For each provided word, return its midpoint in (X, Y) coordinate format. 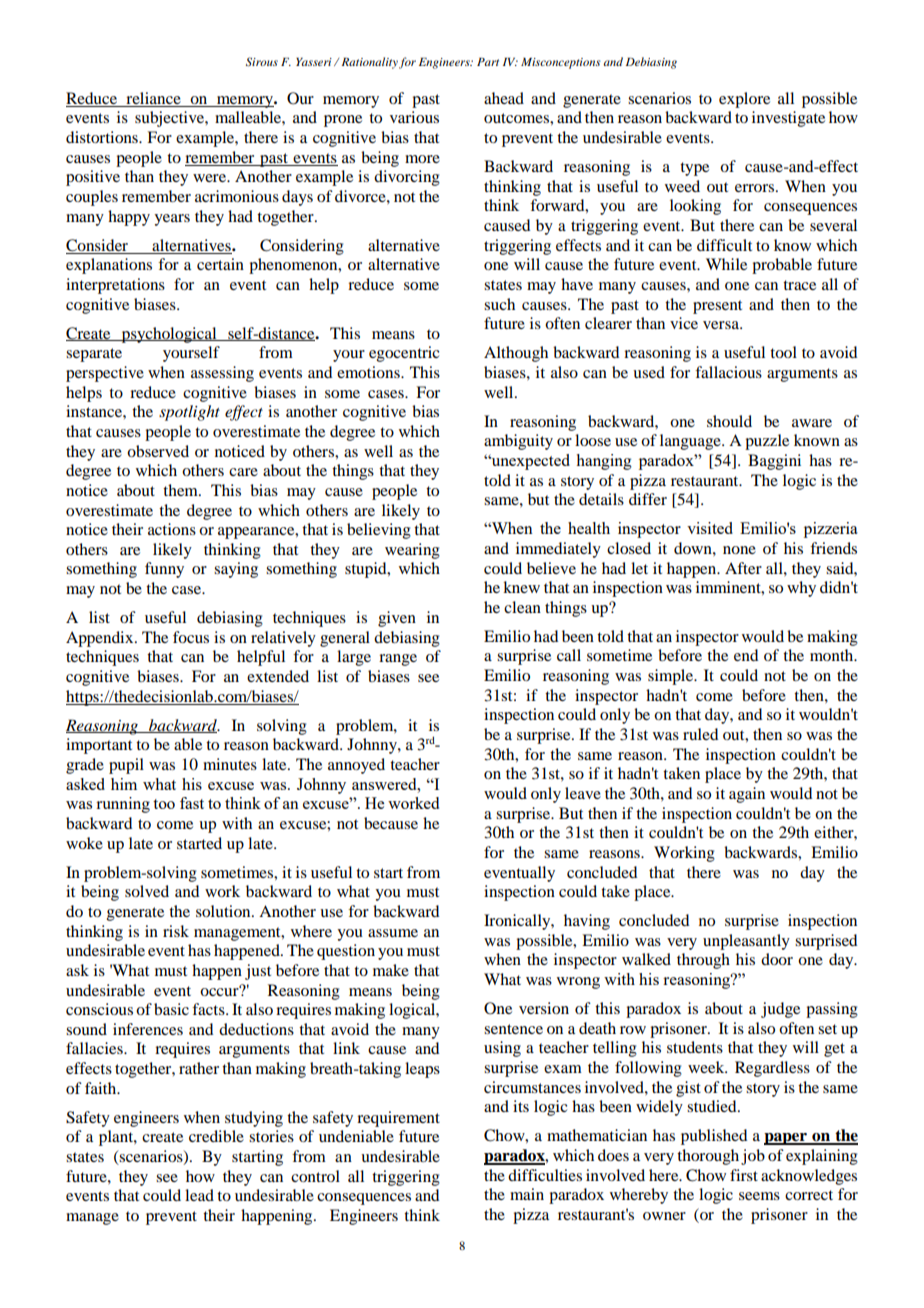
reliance (153, 98)
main (527, 1194)
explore (744, 100)
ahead (504, 98)
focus (191, 637)
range (398, 660)
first (744, 1175)
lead (199, 1195)
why (801, 589)
